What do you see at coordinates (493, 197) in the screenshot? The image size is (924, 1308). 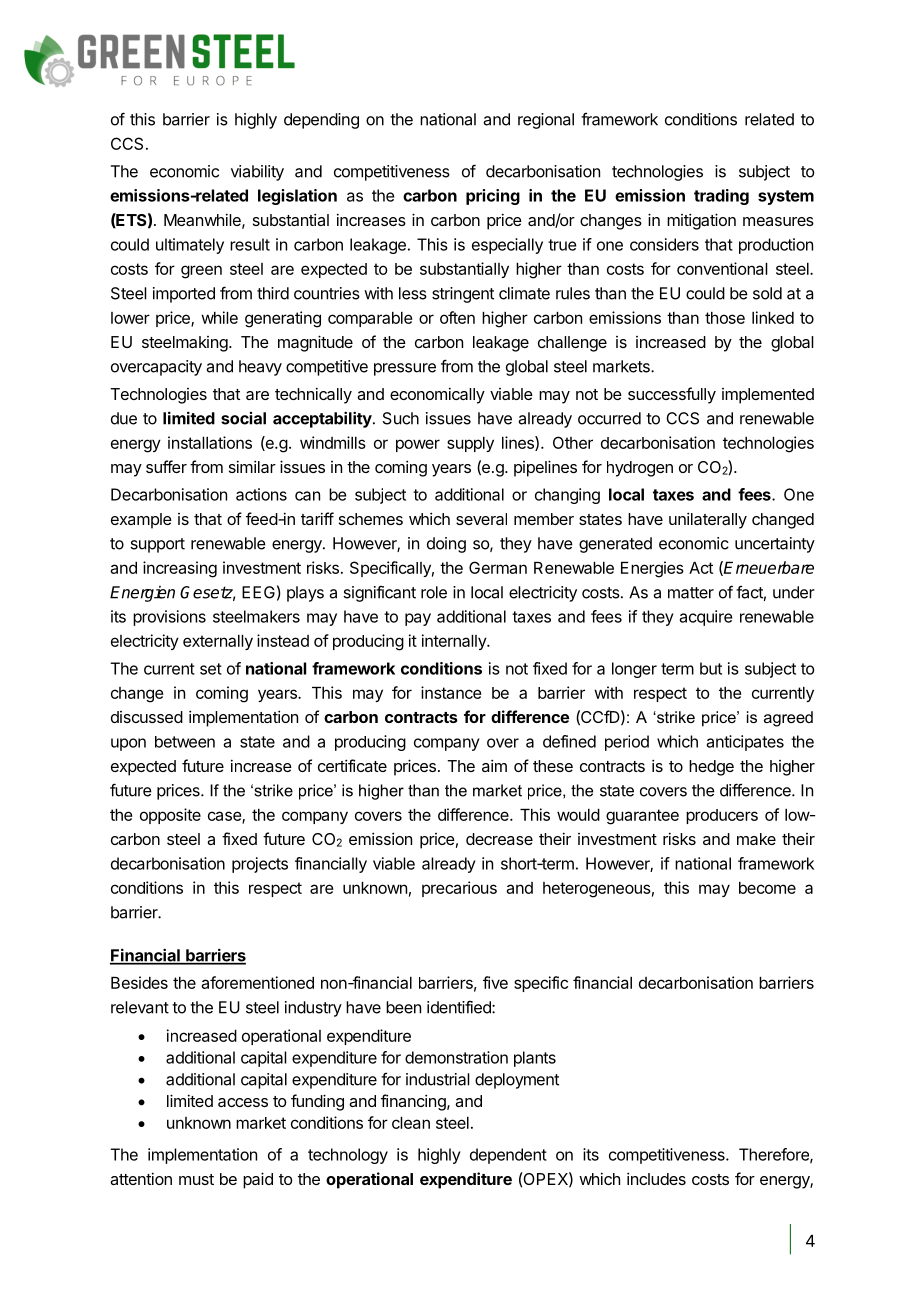 I see `pricing` at bounding box center [493, 197].
